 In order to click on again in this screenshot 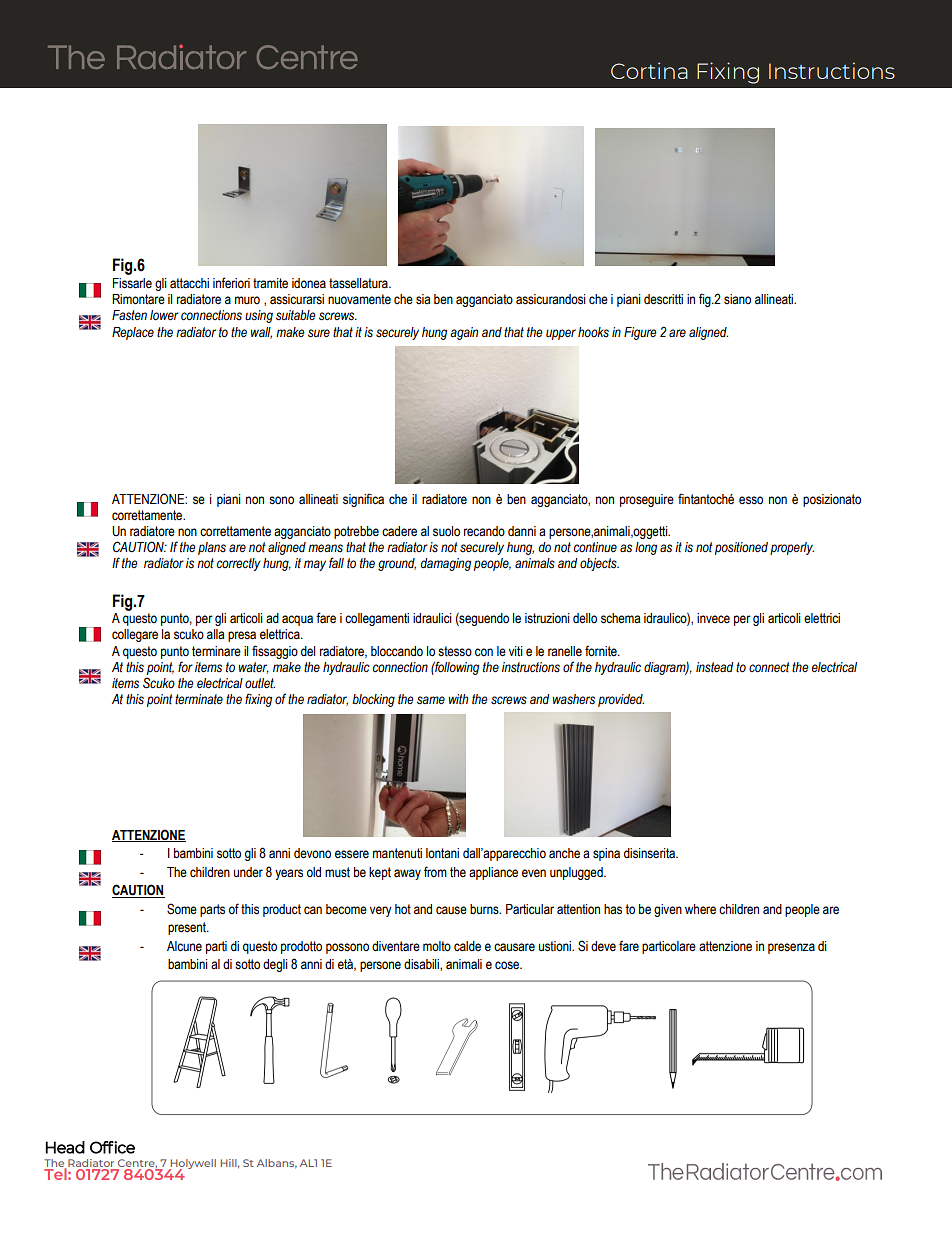, I will do `click(464, 333)`.
